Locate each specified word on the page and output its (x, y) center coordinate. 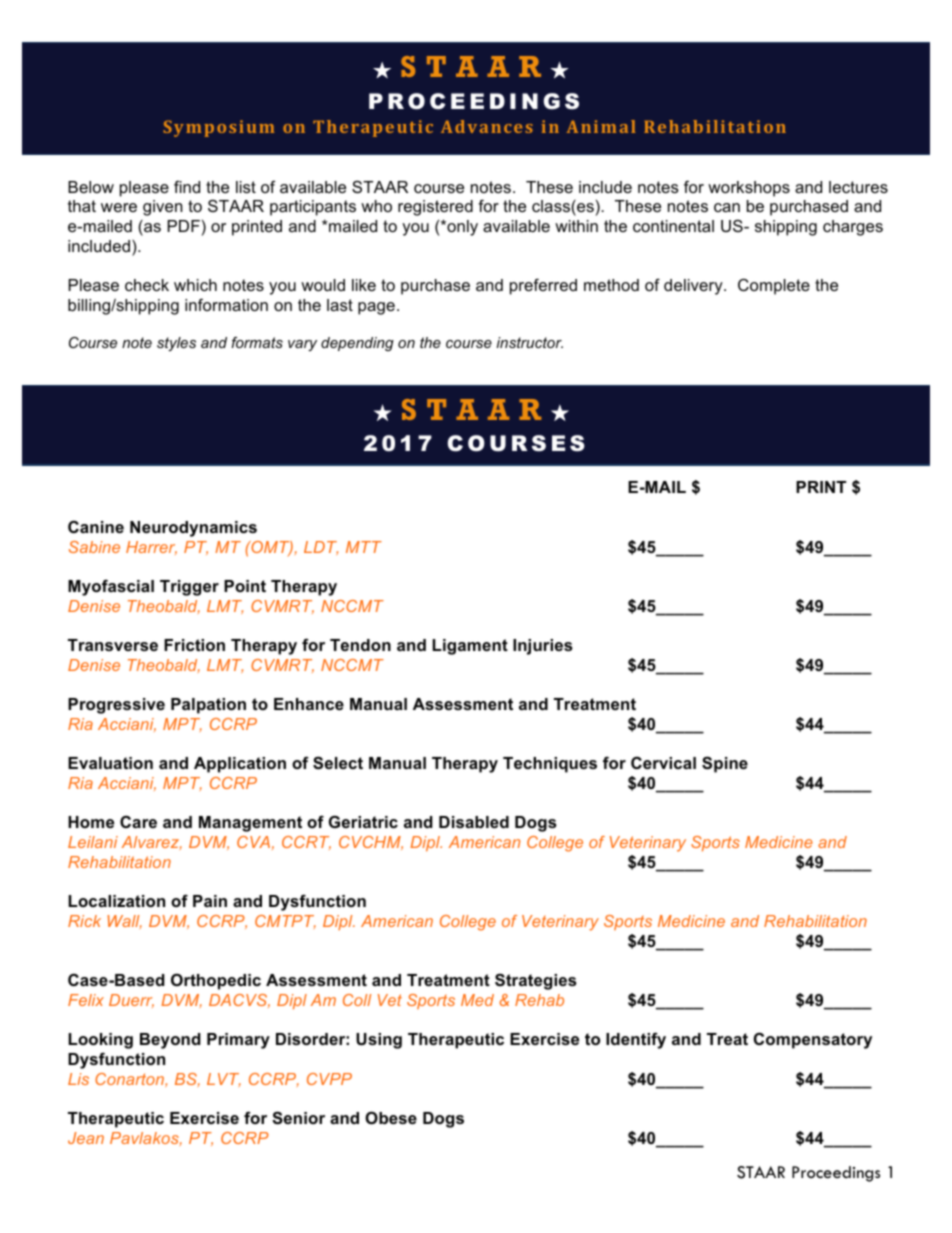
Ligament (470, 647)
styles (176, 344)
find (187, 186)
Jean (86, 1138)
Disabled (474, 822)
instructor (530, 342)
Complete (774, 286)
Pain (210, 901)
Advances (487, 126)
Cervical (663, 762)
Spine (725, 764)
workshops (749, 189)
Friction (194, 645)
